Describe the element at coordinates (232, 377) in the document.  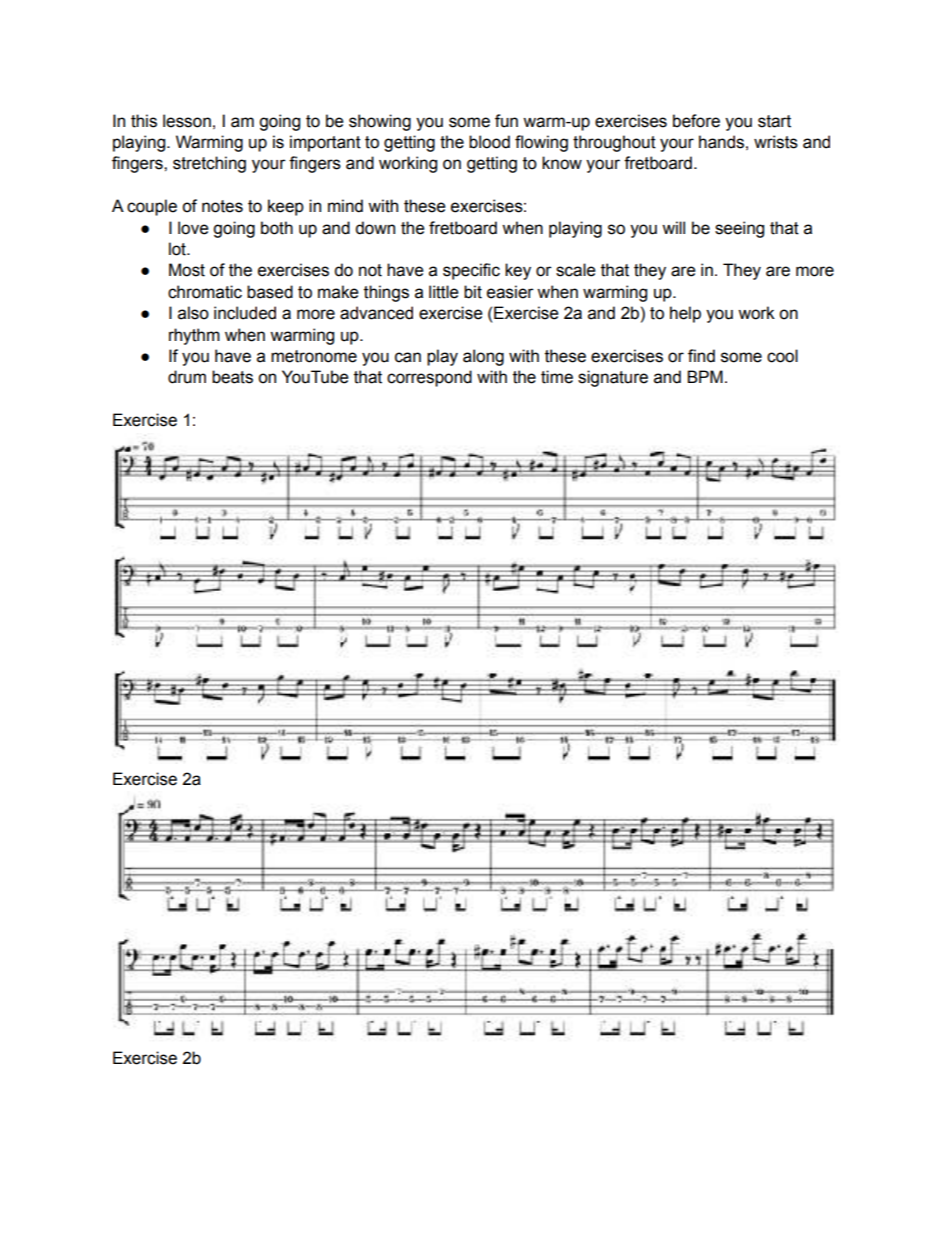
I see `beats` at that location.
